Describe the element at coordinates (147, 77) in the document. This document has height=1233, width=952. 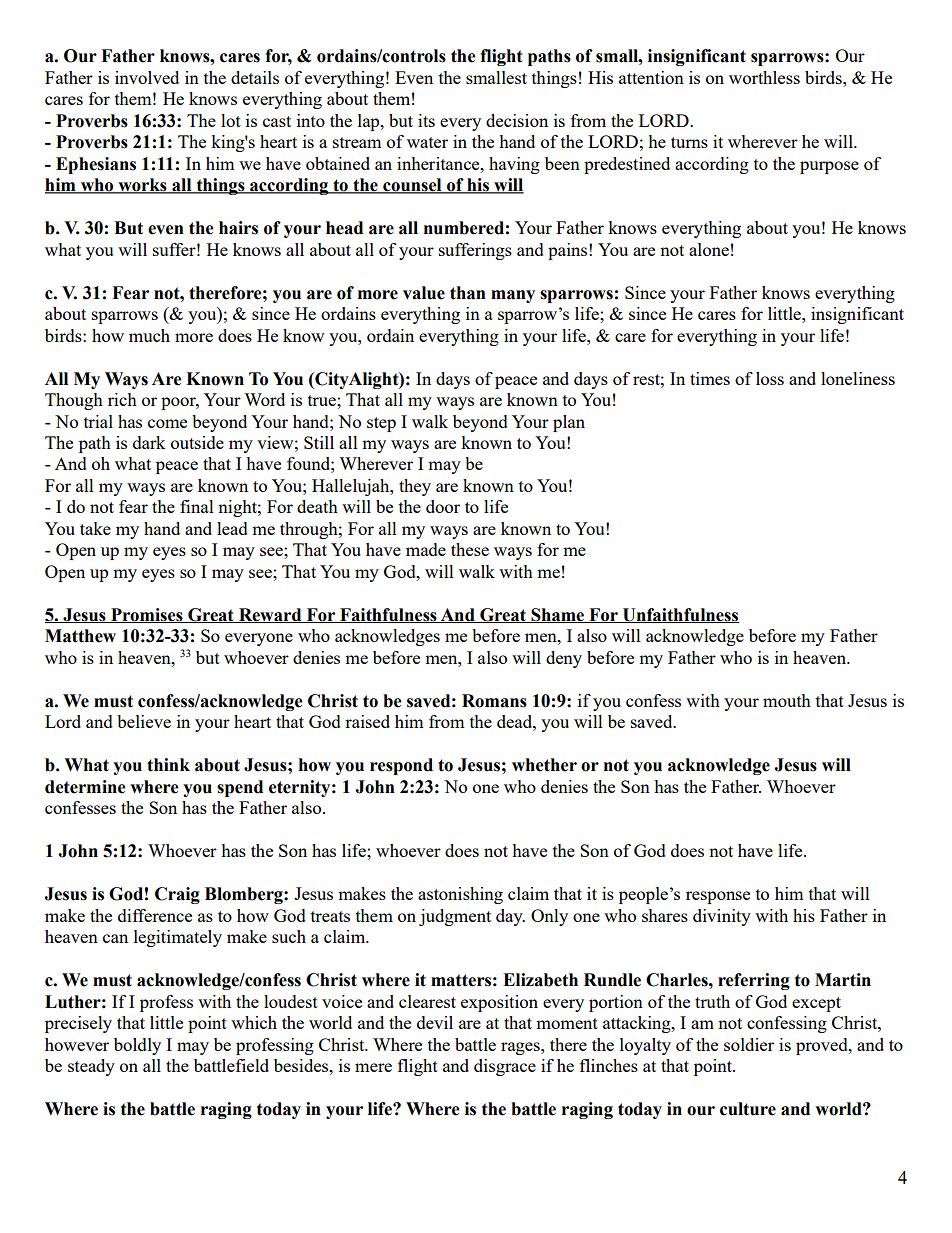
I see `involved` at that location.
